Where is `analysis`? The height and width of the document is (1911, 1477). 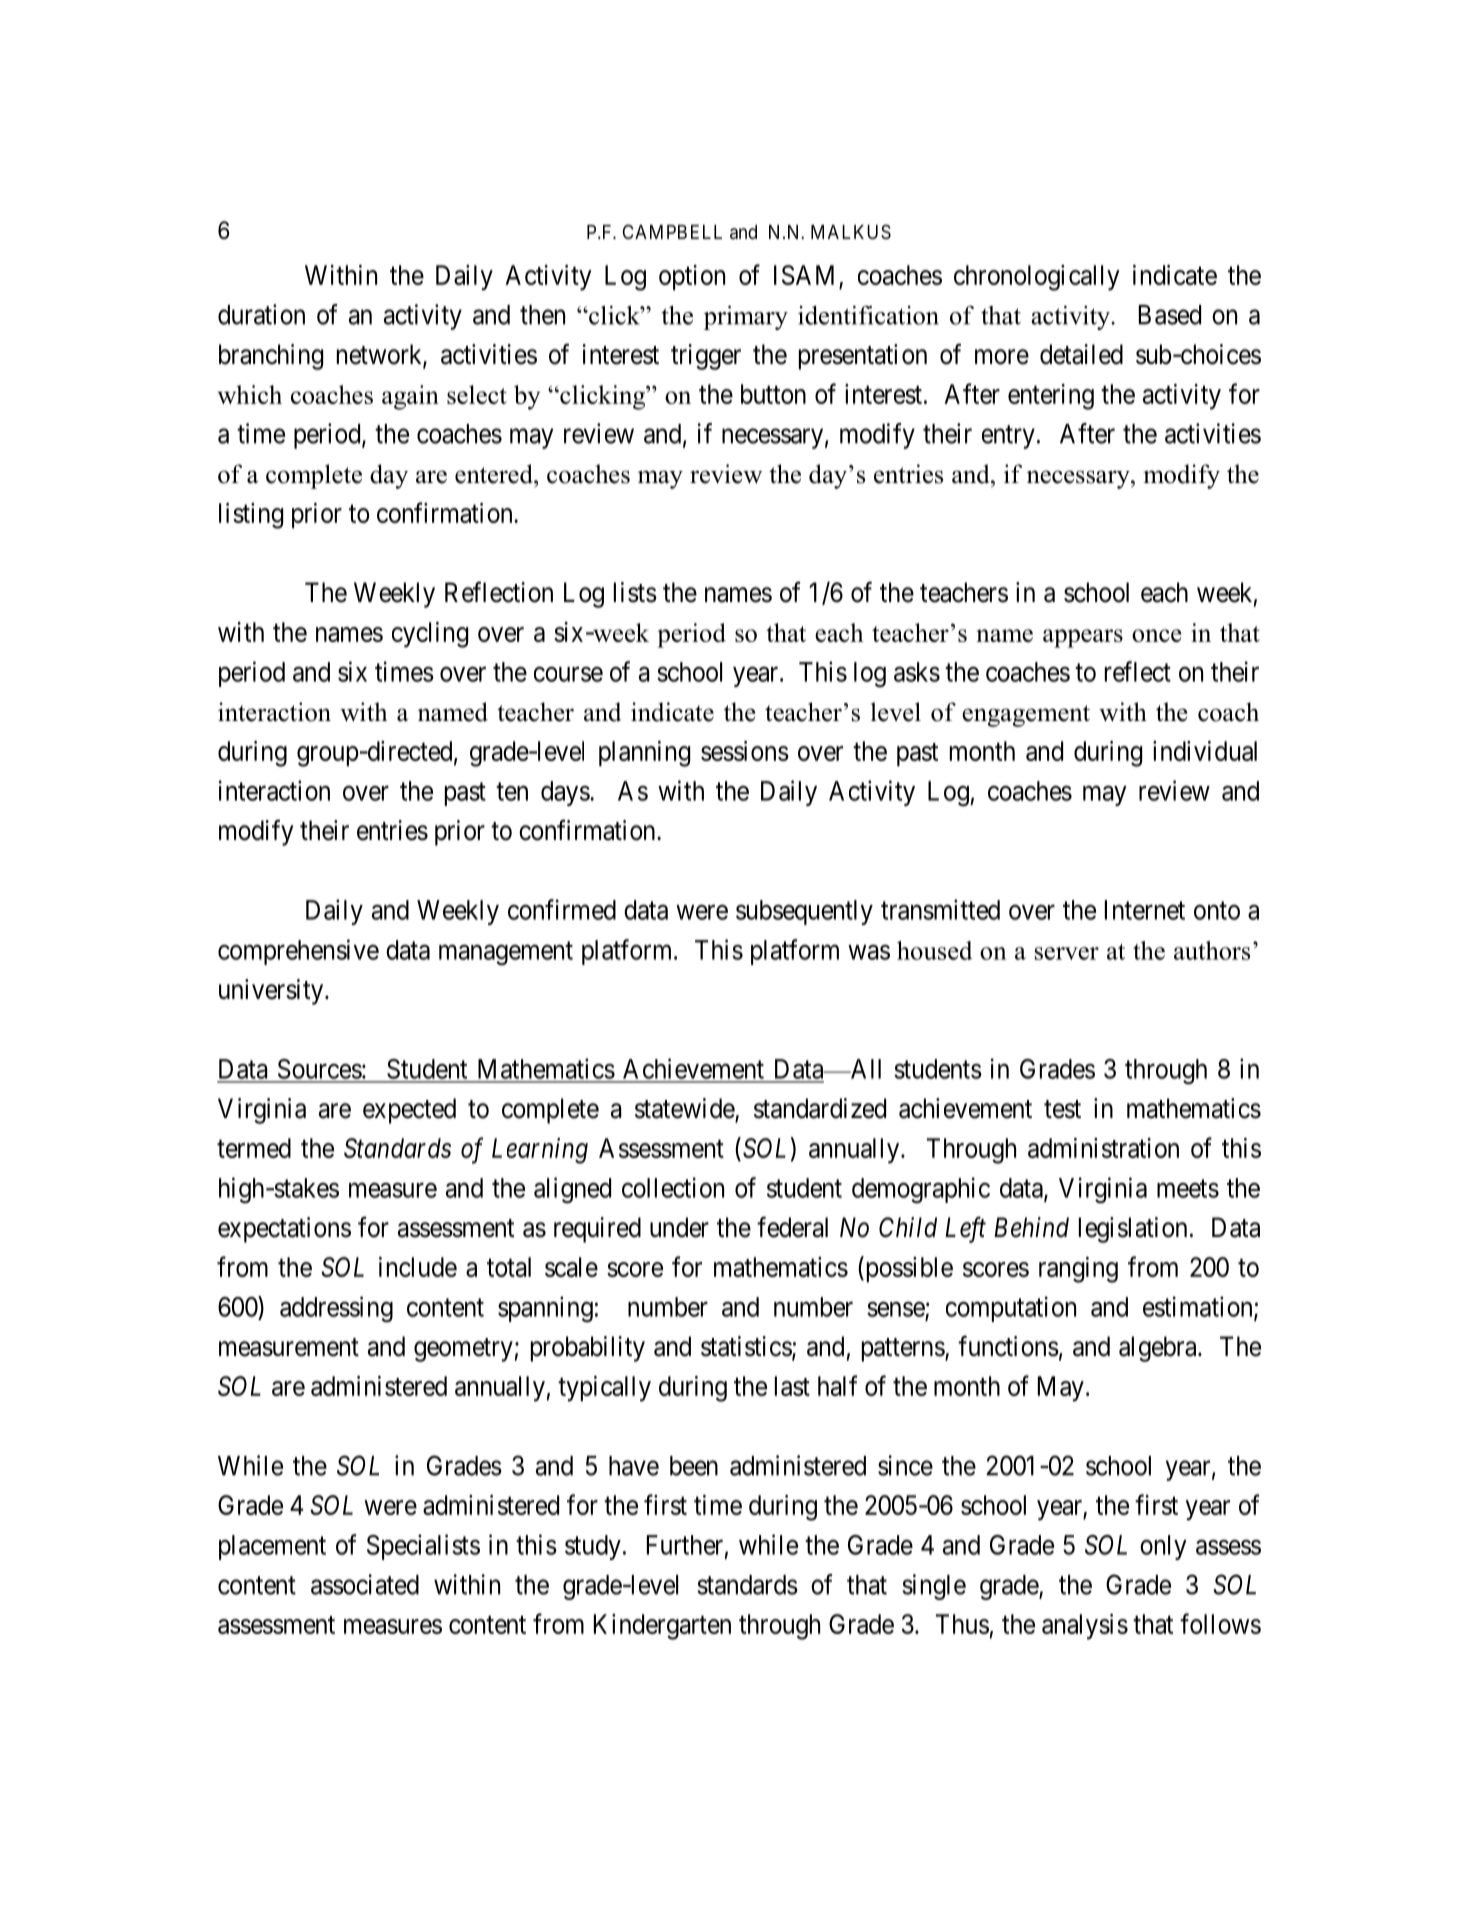
analysis is located at coordinates (1085, 1627).
